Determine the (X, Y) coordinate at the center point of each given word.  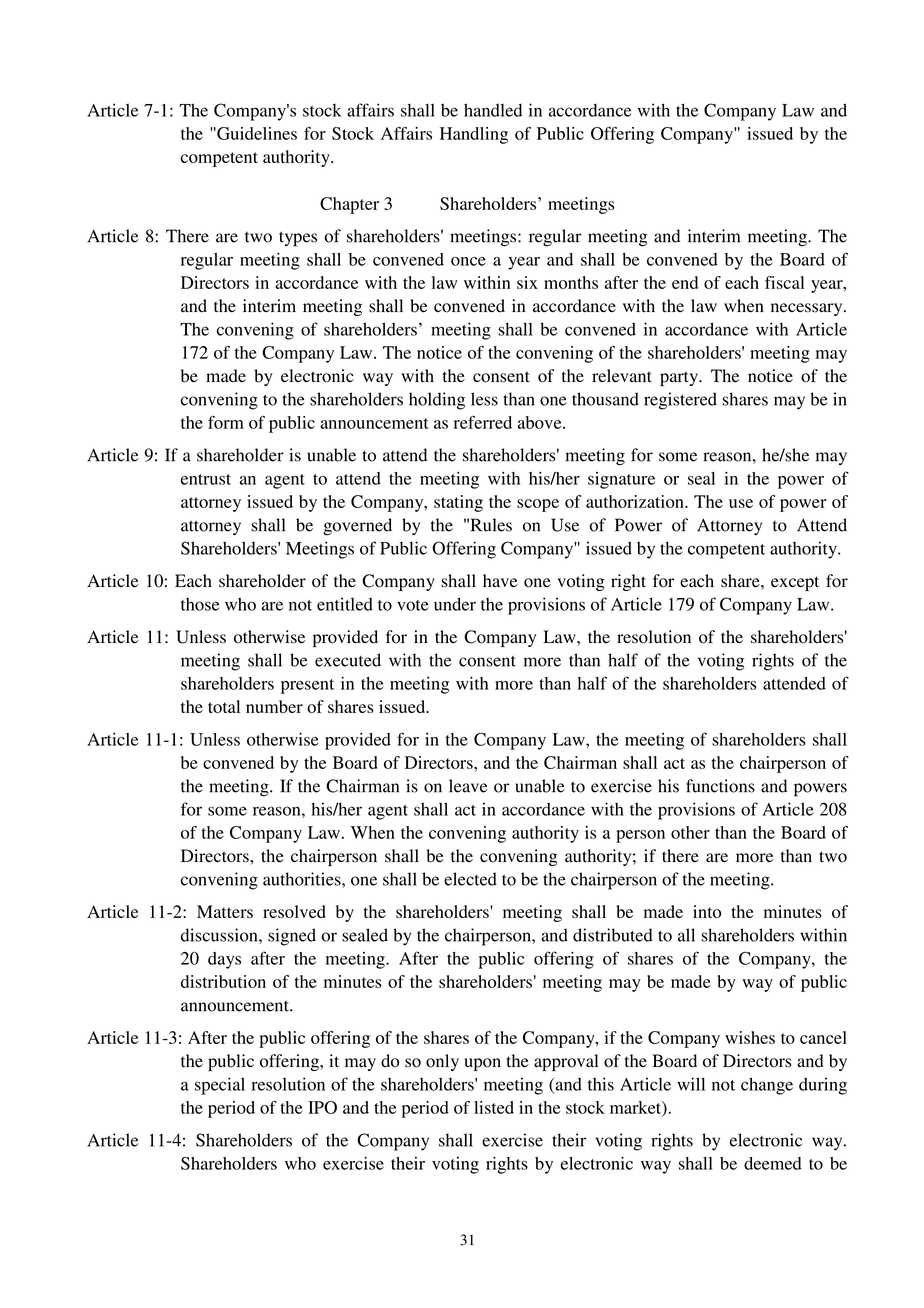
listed (494, 1107)
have (500, 581)
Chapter (349, 205)
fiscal (784, 282)
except (795, 583)
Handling (474, 135)
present (307, 686)
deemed (773, 1163)
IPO (322, 1107)
